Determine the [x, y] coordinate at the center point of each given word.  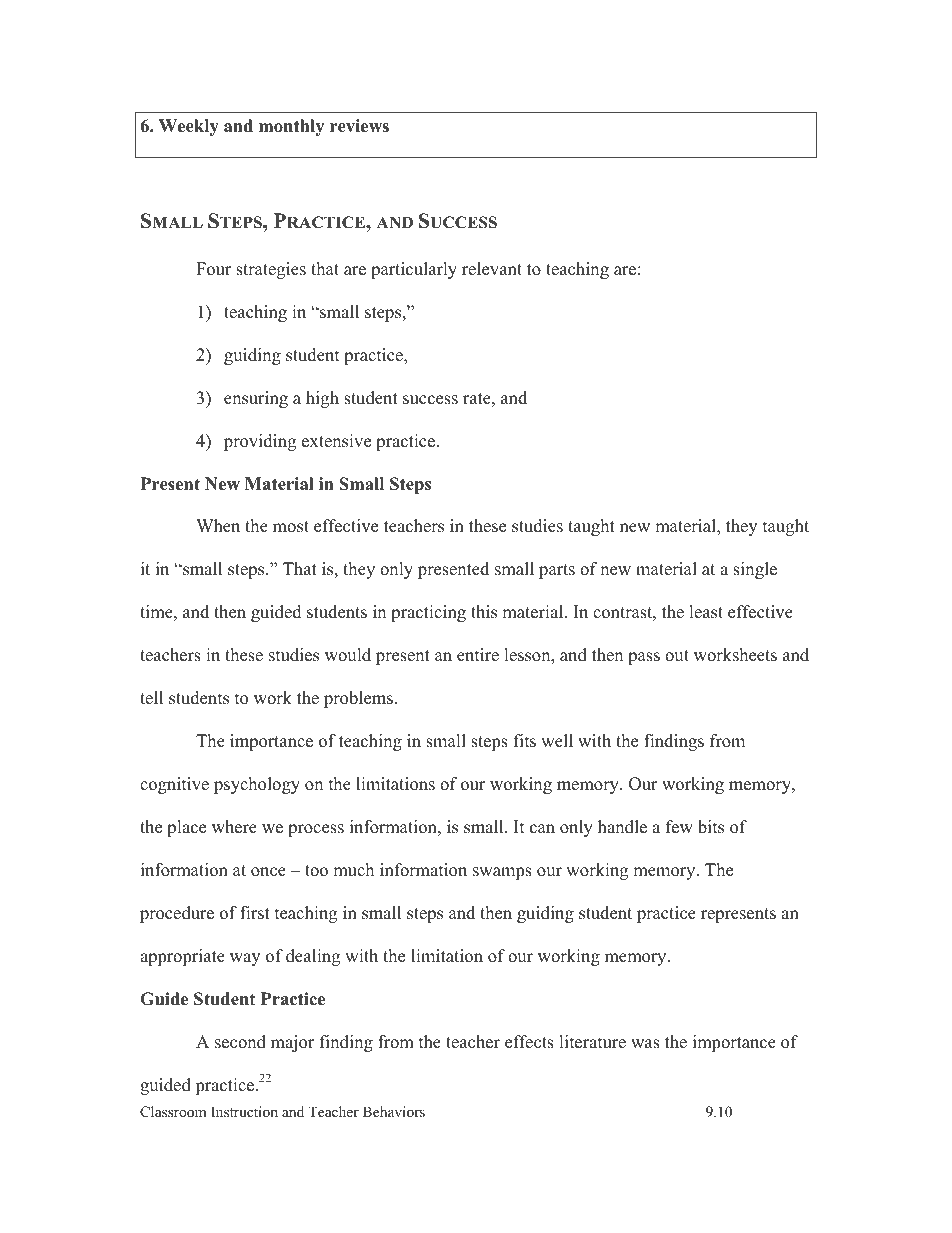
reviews [359, 126]
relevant [492, 269]
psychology [257, 785]
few [679, 827]
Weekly [189, 127]
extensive [336, 441]
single [755, 570]
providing [260, 442]
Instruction [244, 1111]
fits [525, 741]
